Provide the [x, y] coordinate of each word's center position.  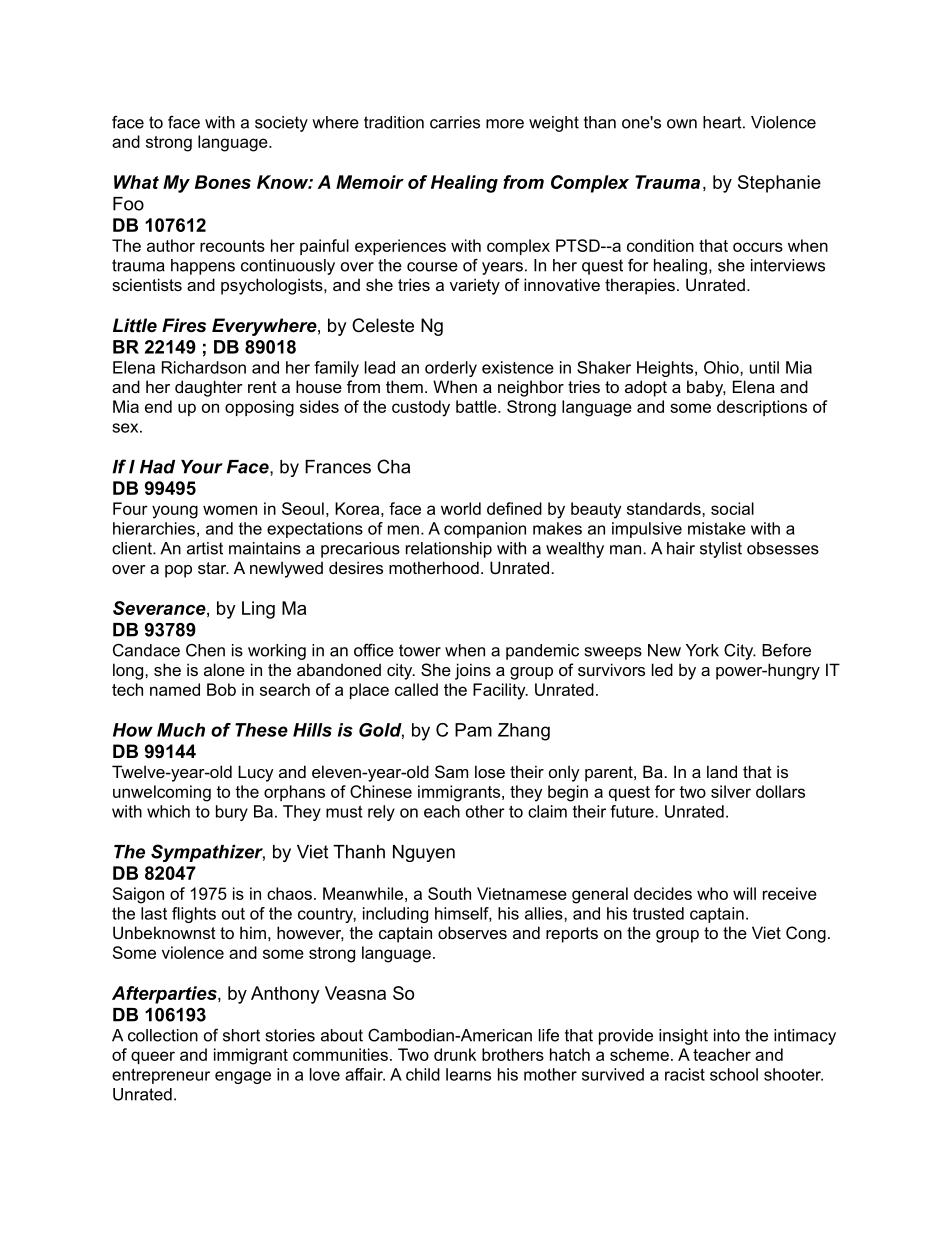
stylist [721, 550]
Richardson [204, 367]
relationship [449, 550]
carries [455, 122]
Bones [223, 182]
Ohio [722, 367]
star [213, 568]
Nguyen [424, 853]
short [241, 1035]
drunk [455, 1054]
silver [731, 791]
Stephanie [779, 184]
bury [232, 813]
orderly [451, 369]
